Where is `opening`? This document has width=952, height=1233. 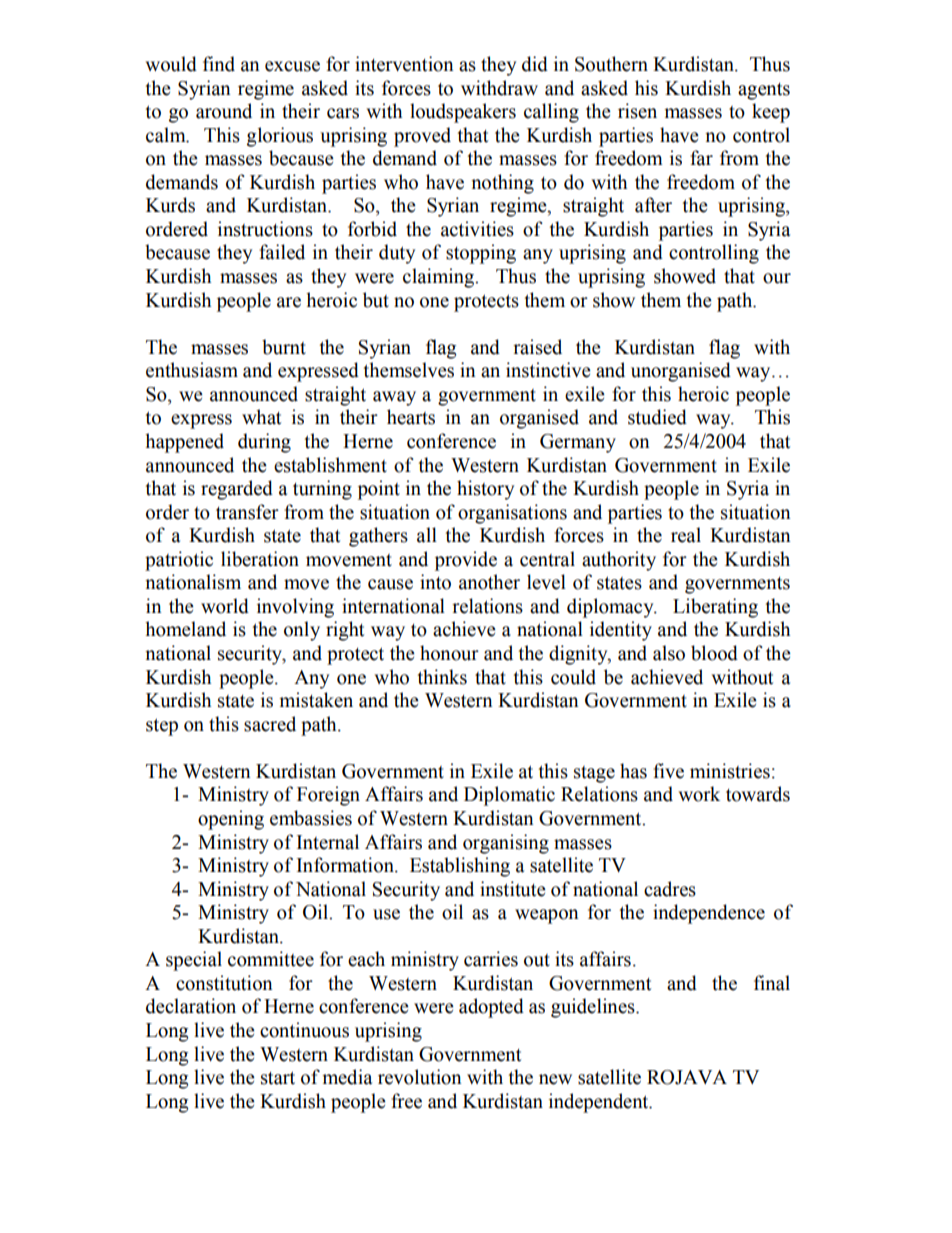 opening is located at coordinates (231, 820).
